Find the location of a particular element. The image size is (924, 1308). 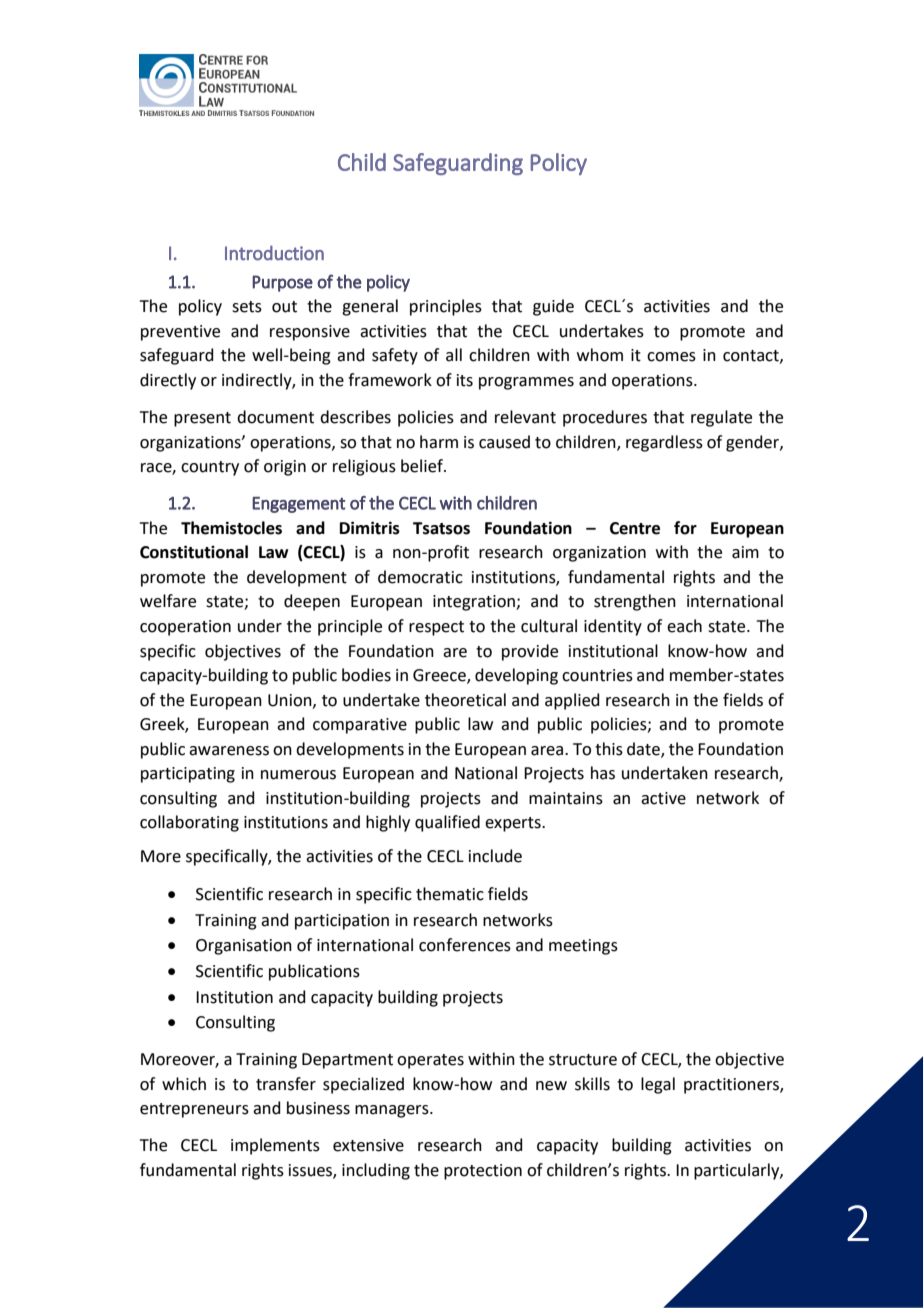

implements is located at coordinates (275, 1146).
